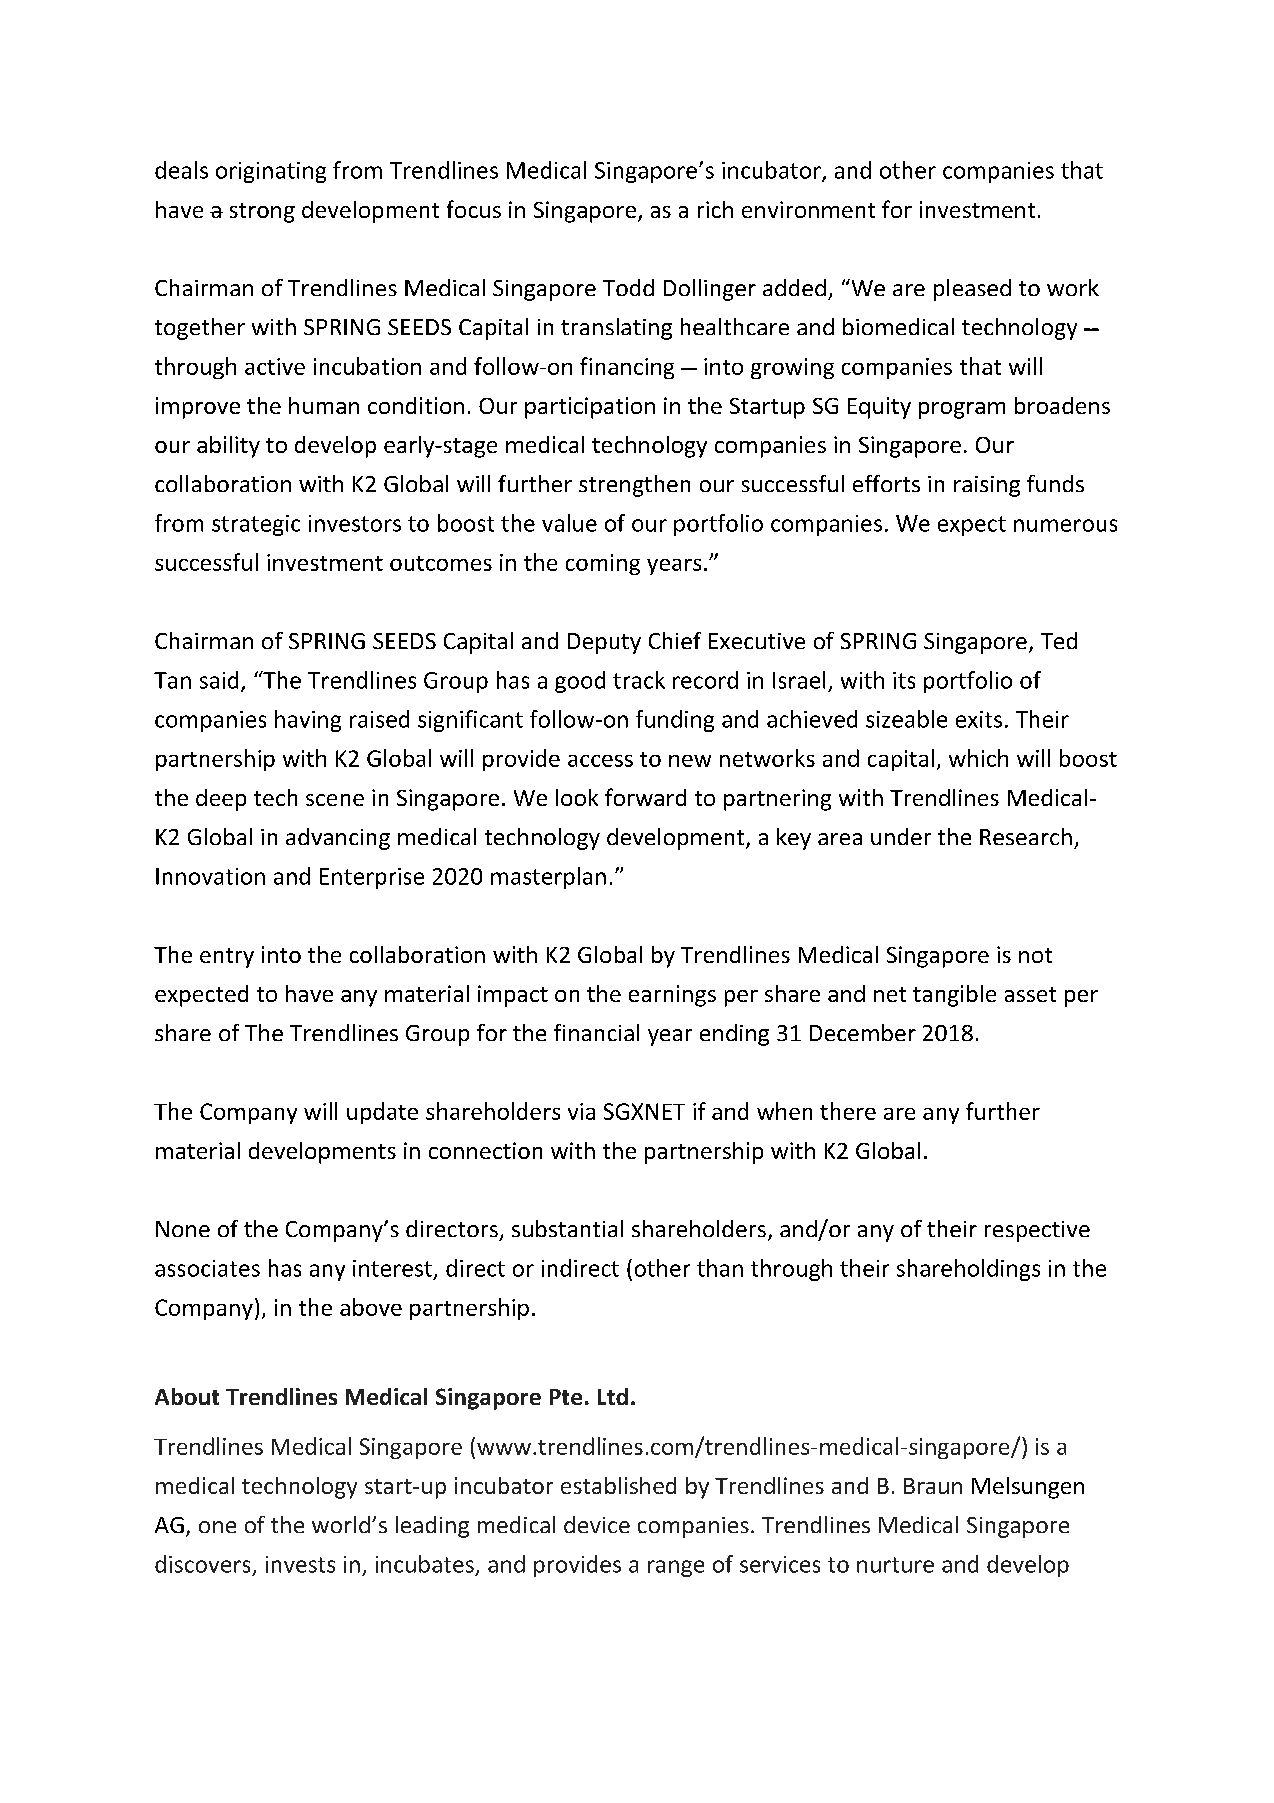 The image size is (1274, 1803). Describe the element at coordinates (300, 1564) in the image. I see `invests` at that location.
